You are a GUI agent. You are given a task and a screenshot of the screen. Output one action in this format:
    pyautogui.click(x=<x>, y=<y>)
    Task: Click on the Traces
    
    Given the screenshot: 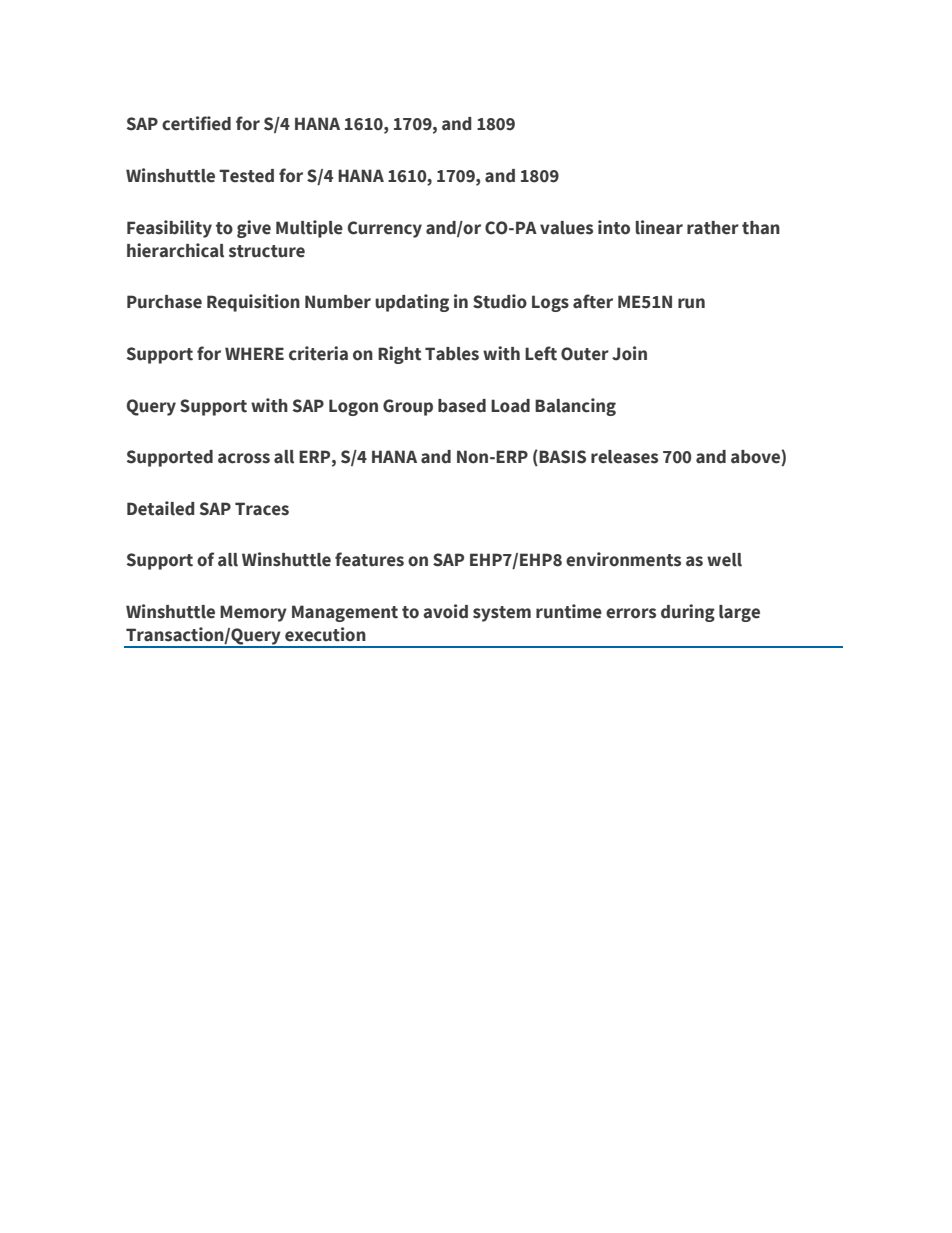 What is the action you would take?
    pyautogui.click(x=262, y=509)
